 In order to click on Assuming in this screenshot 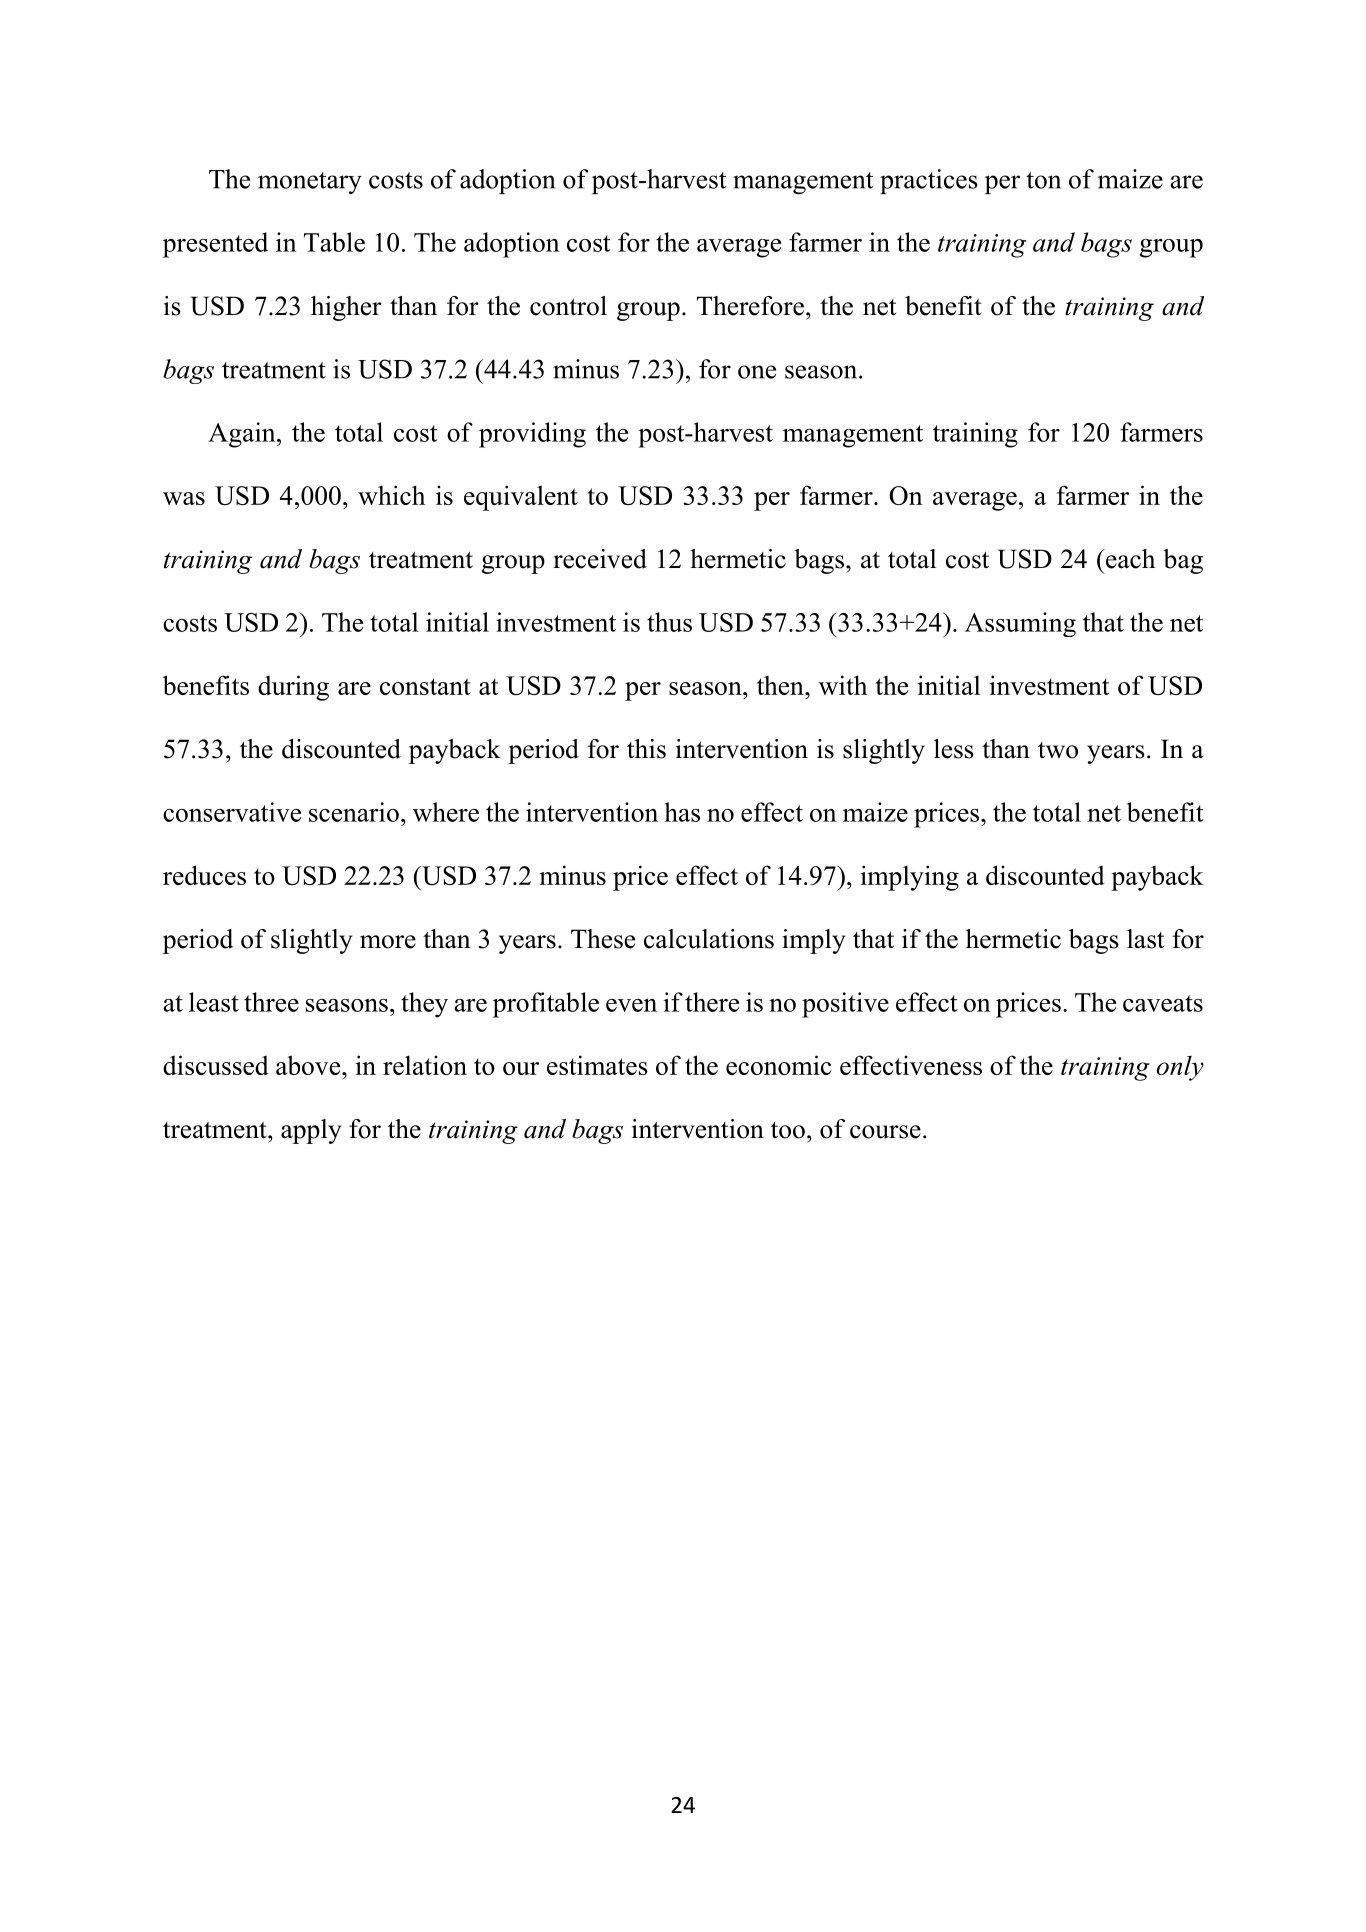, I will do `click(1020, 624)`.
